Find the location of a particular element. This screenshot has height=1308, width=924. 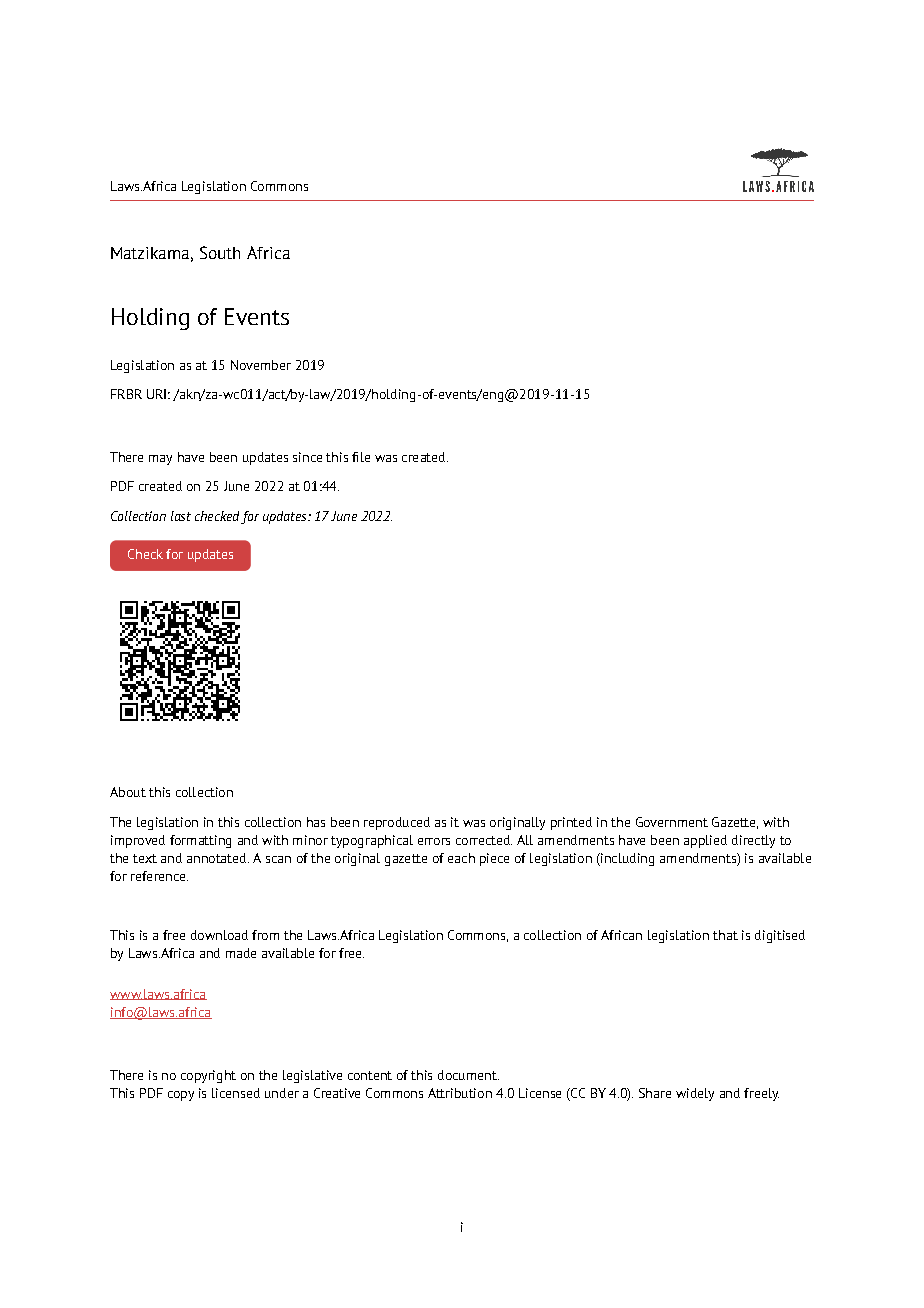

South is located at coordinates (220, 252).
